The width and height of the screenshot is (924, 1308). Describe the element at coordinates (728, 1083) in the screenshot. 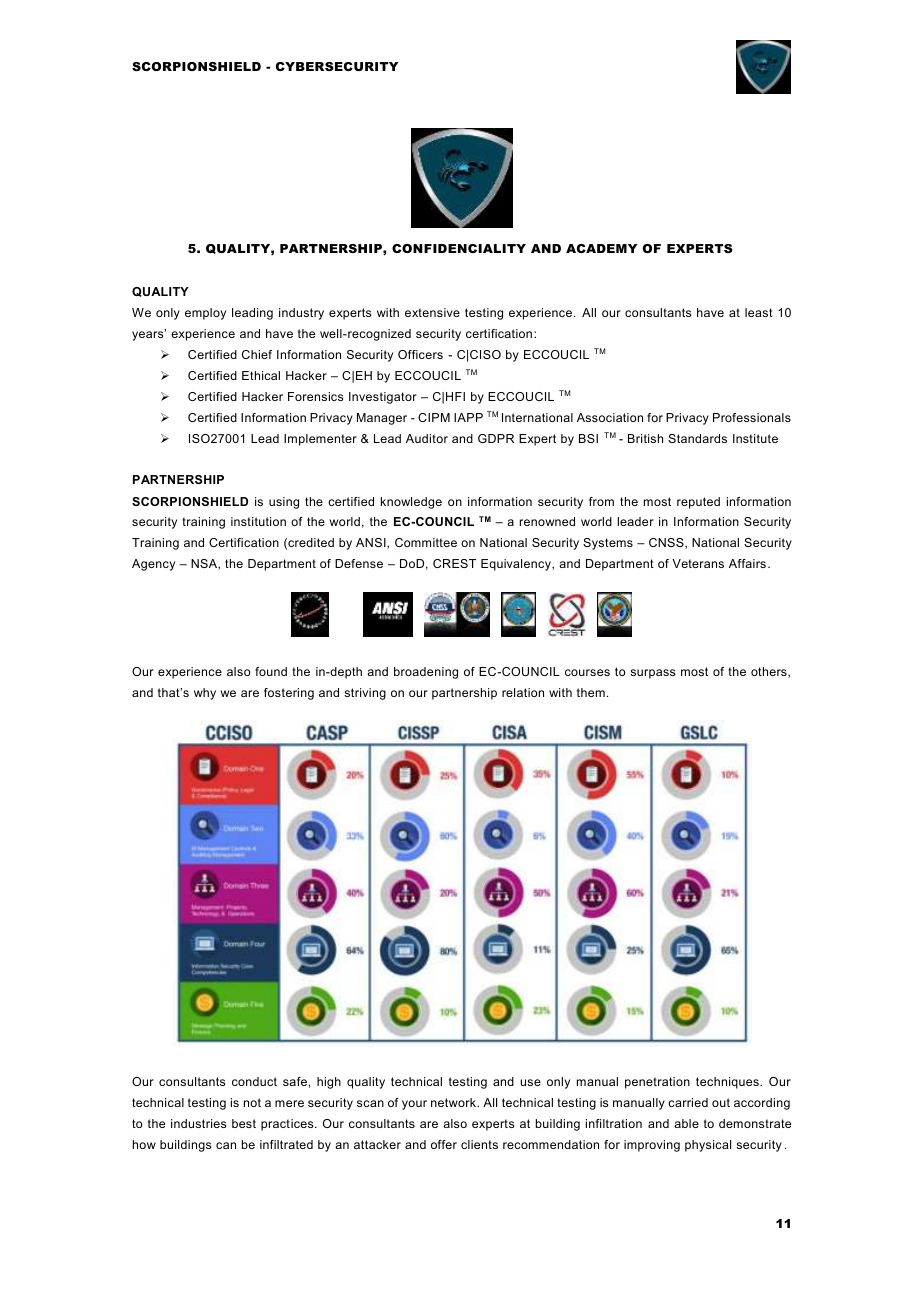

I see `techniques` at that location.
